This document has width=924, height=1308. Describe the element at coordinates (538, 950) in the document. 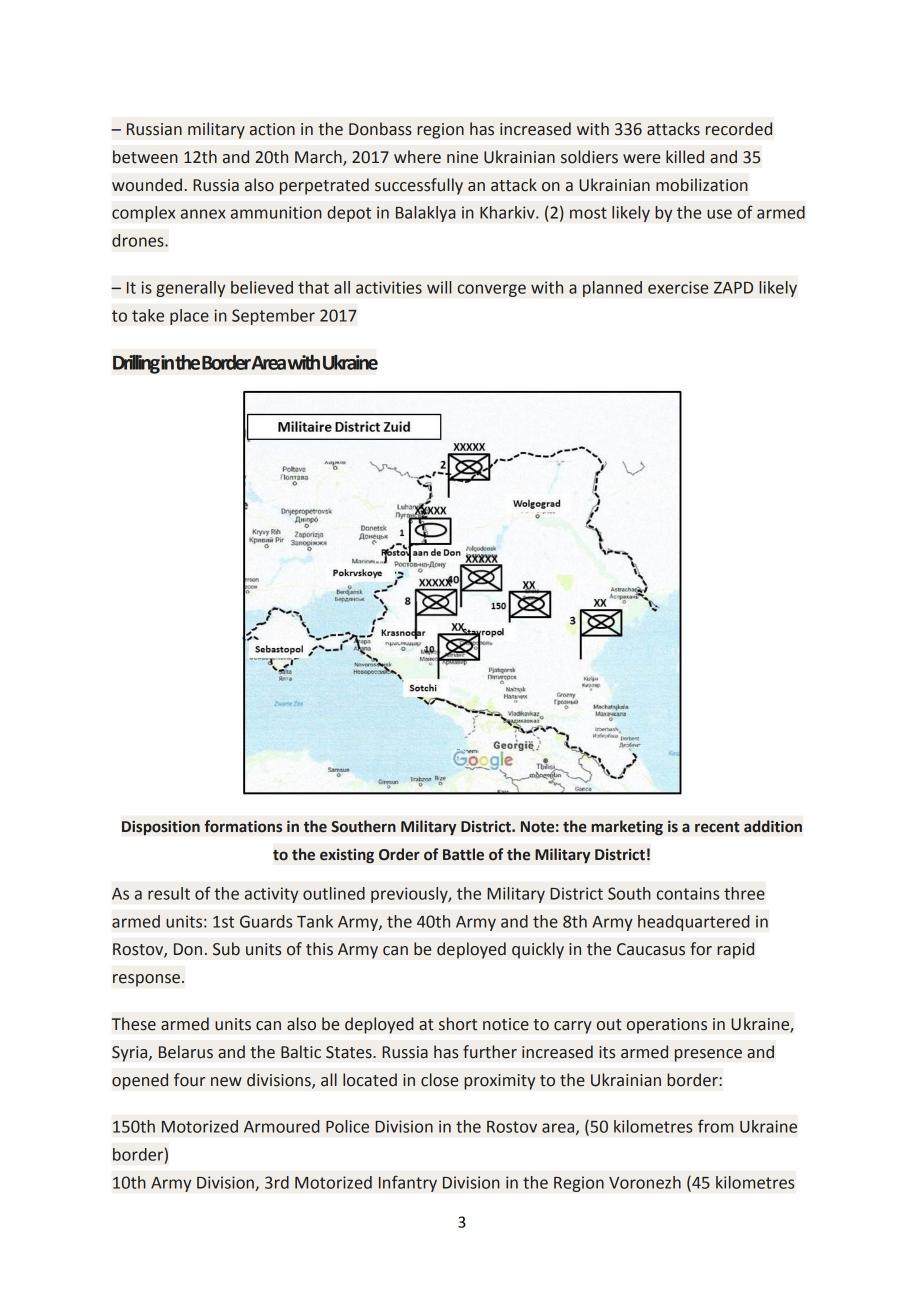

I see `quickly` at that location.
